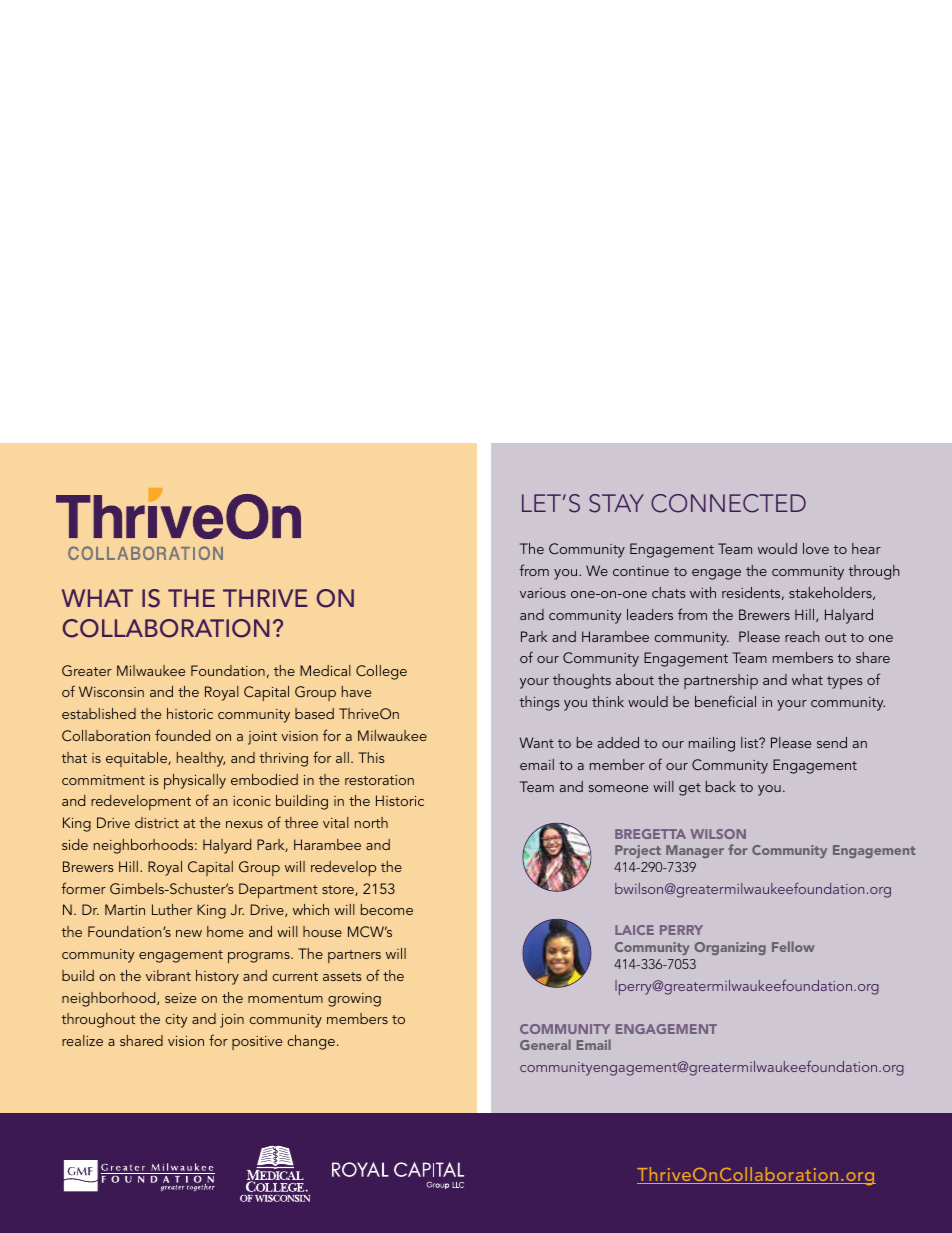  Describe the element at coordinates (195, 782) in the screenshot. I see `physically` at that location.
